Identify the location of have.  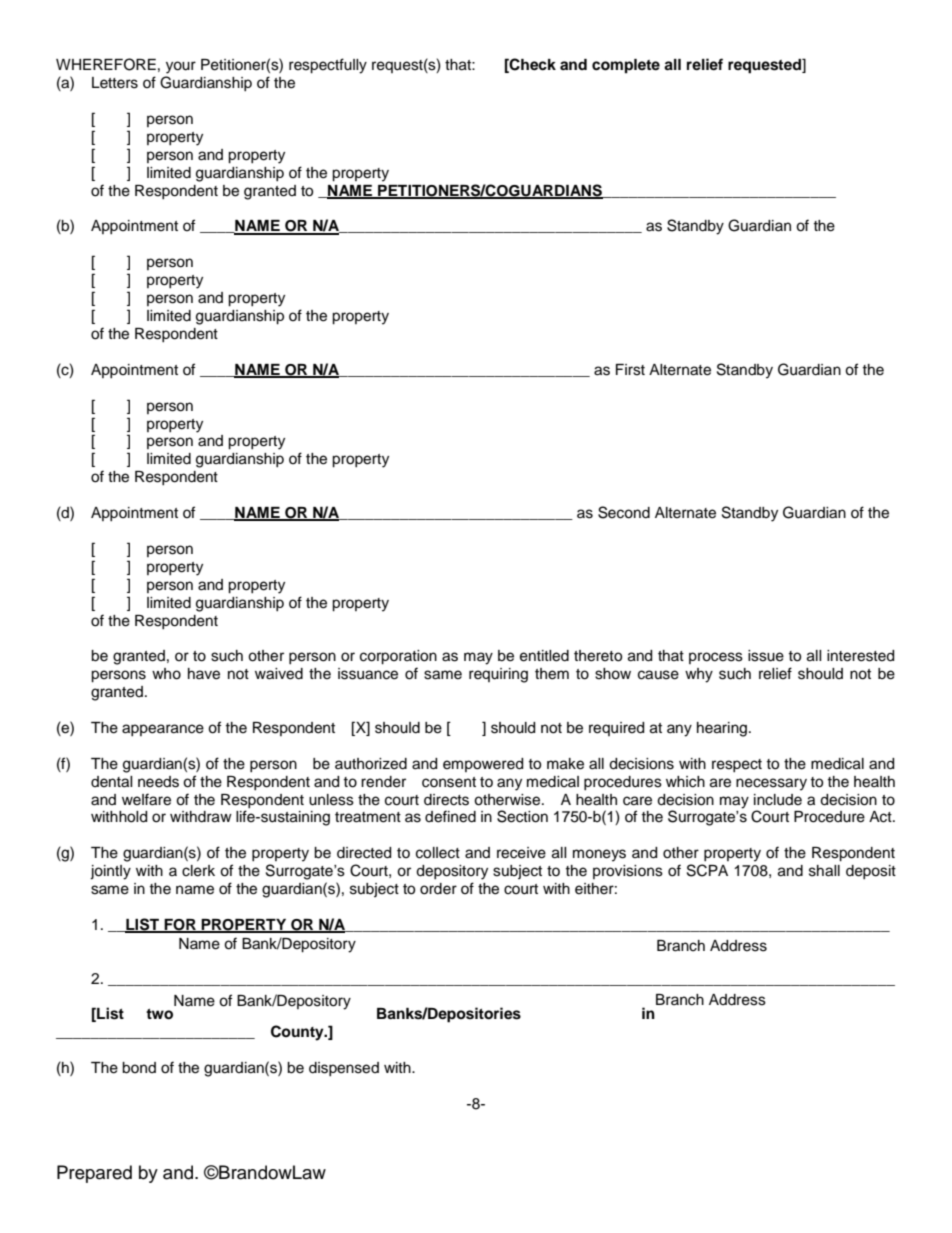
(204, 674).
